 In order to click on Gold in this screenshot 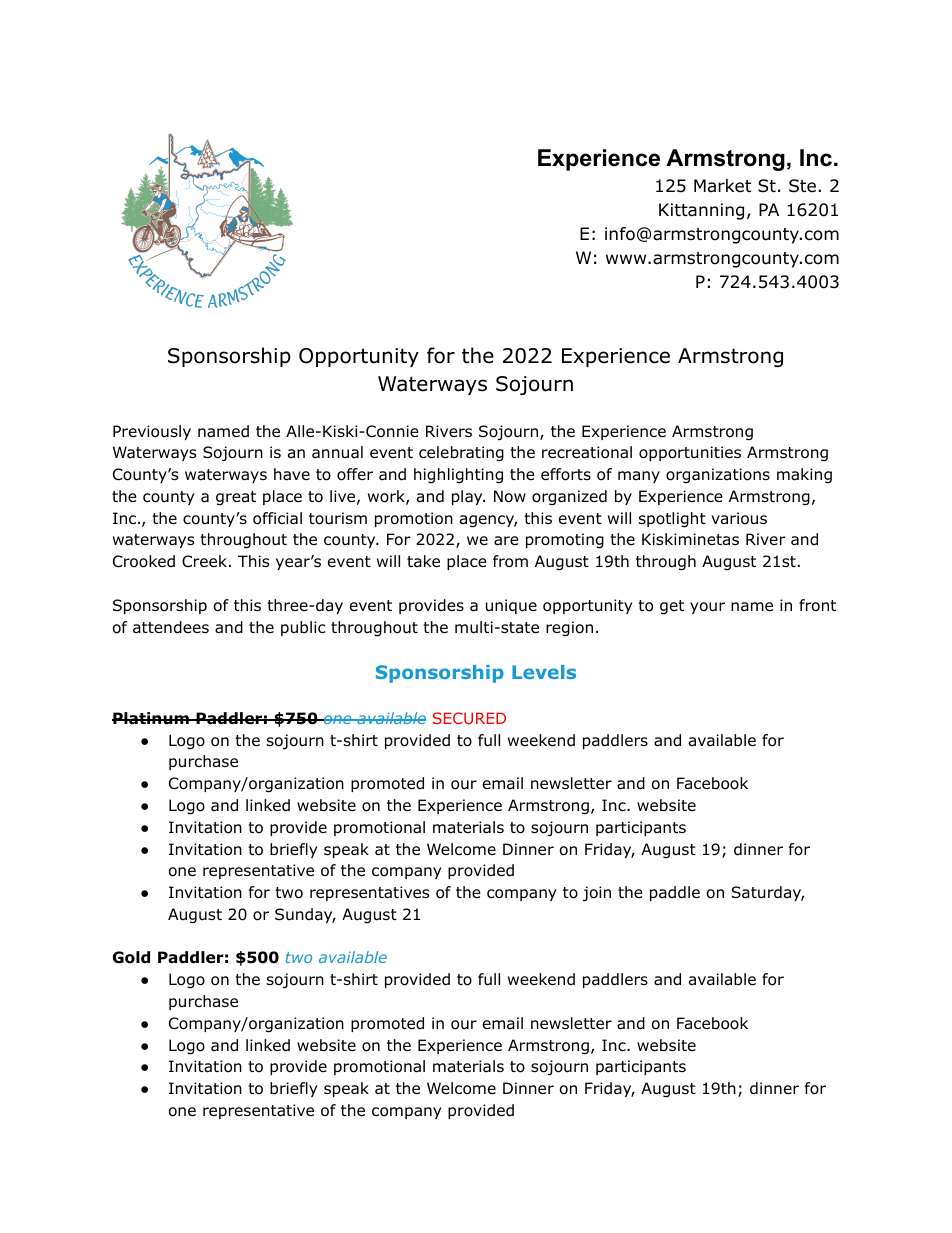, I will do `click(131, 957)`.
